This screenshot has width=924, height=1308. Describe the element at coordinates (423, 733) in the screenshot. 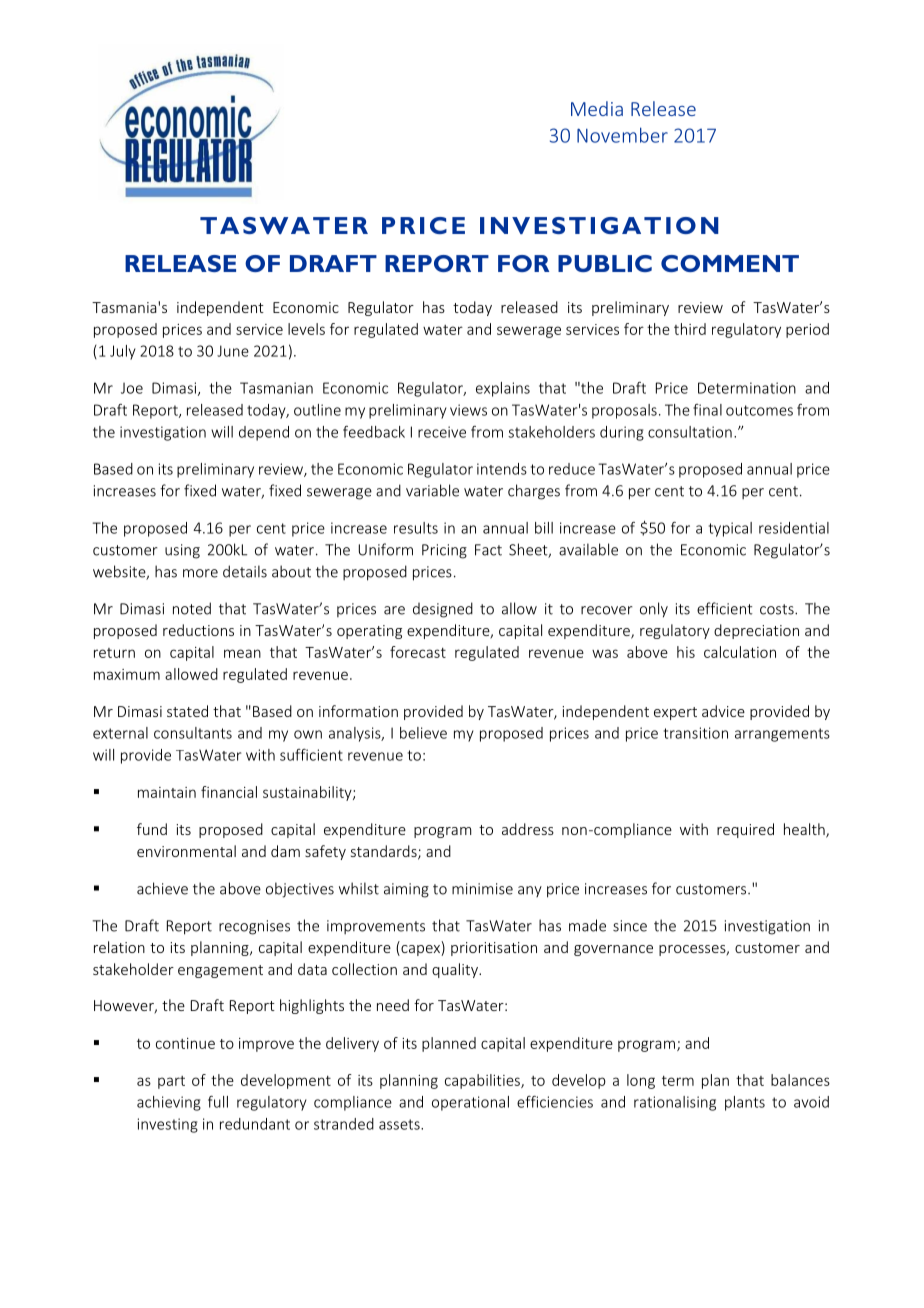

I see `believe` at that location.
